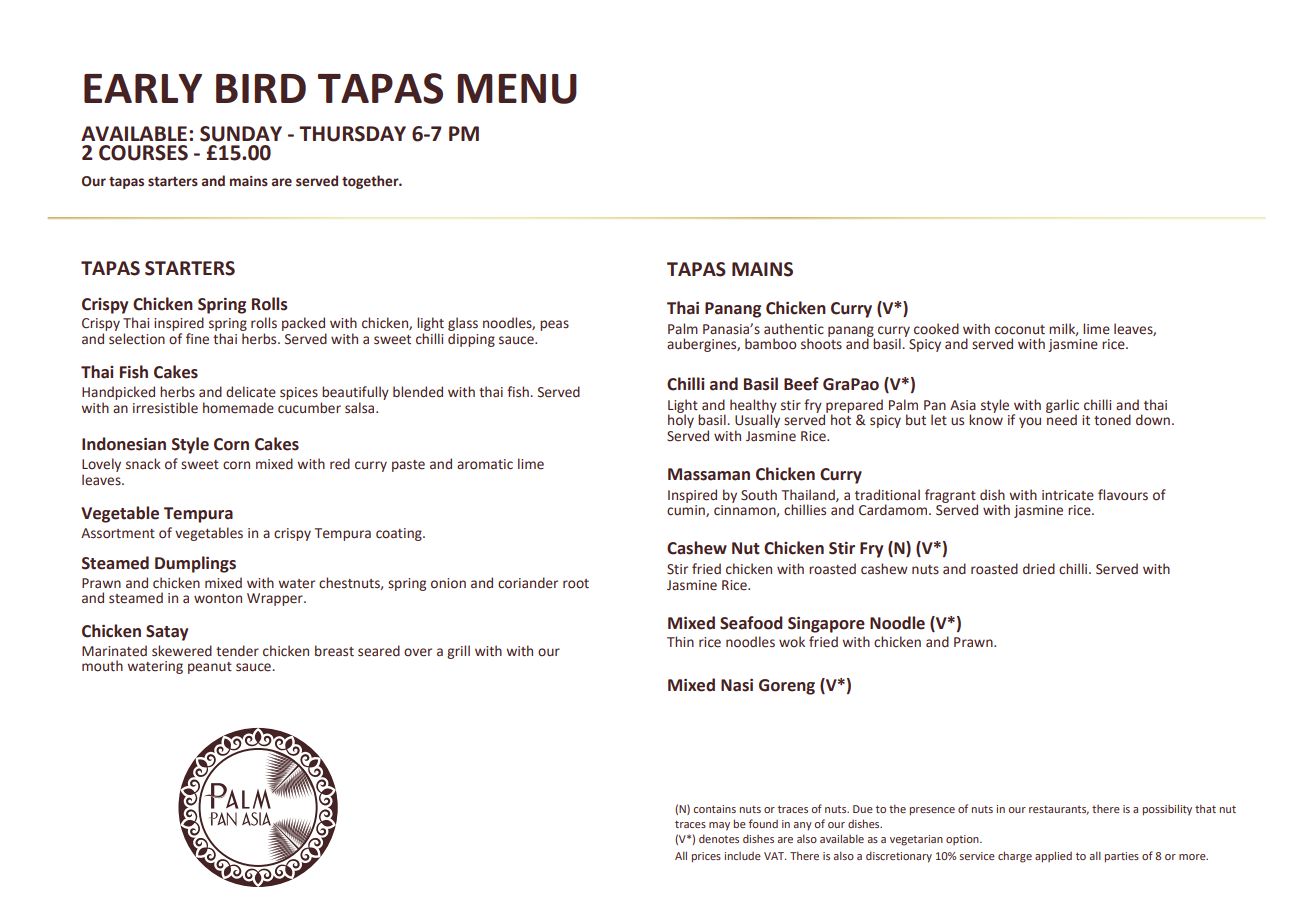  Describe the element at coordinates (241, 134) in the screenshot. I see `SUNDAY` at that location.
